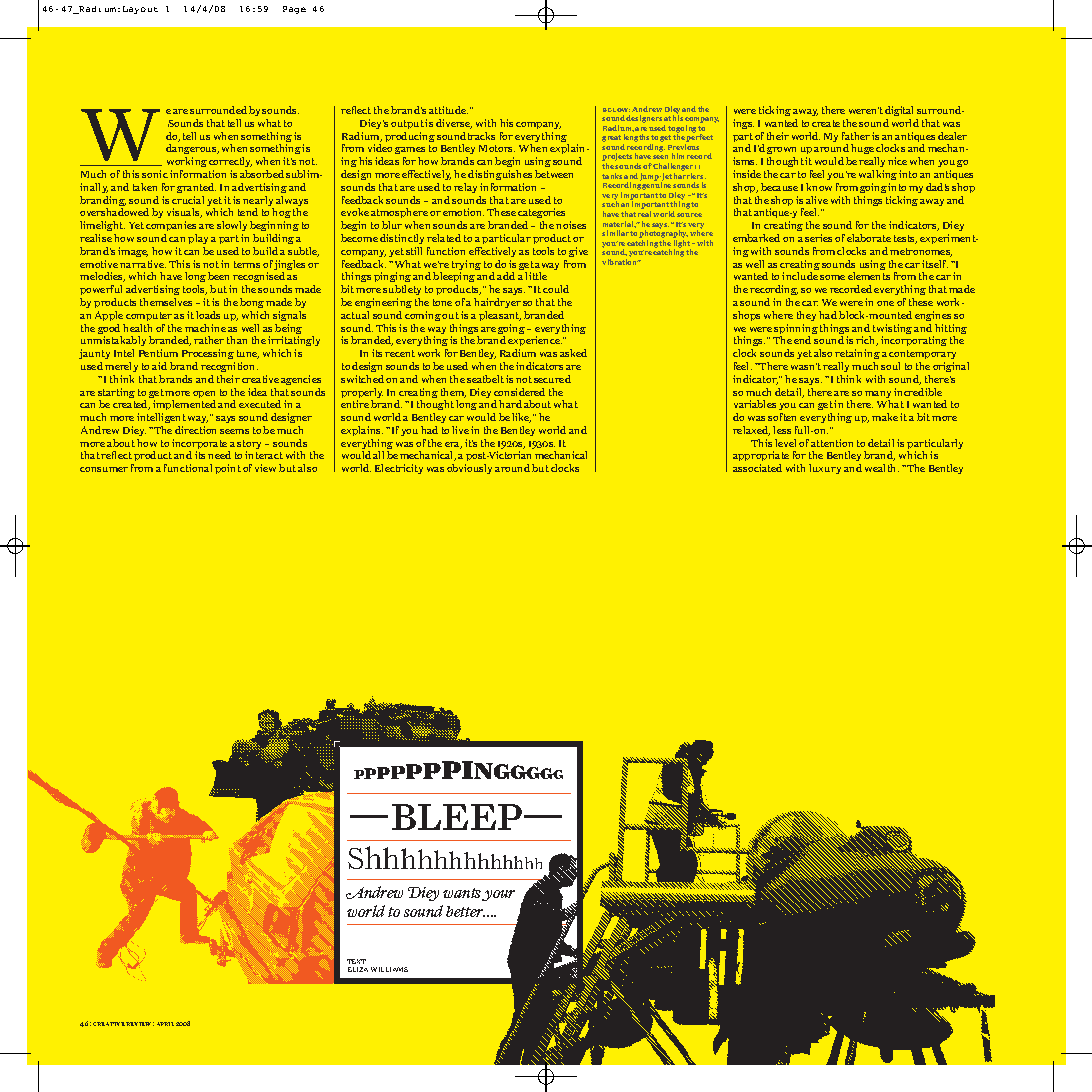 The image size is (1092, 1092). What do you see at coordinates (885, 417) in the page?
I see `make` at bounding box center [885, 417].
